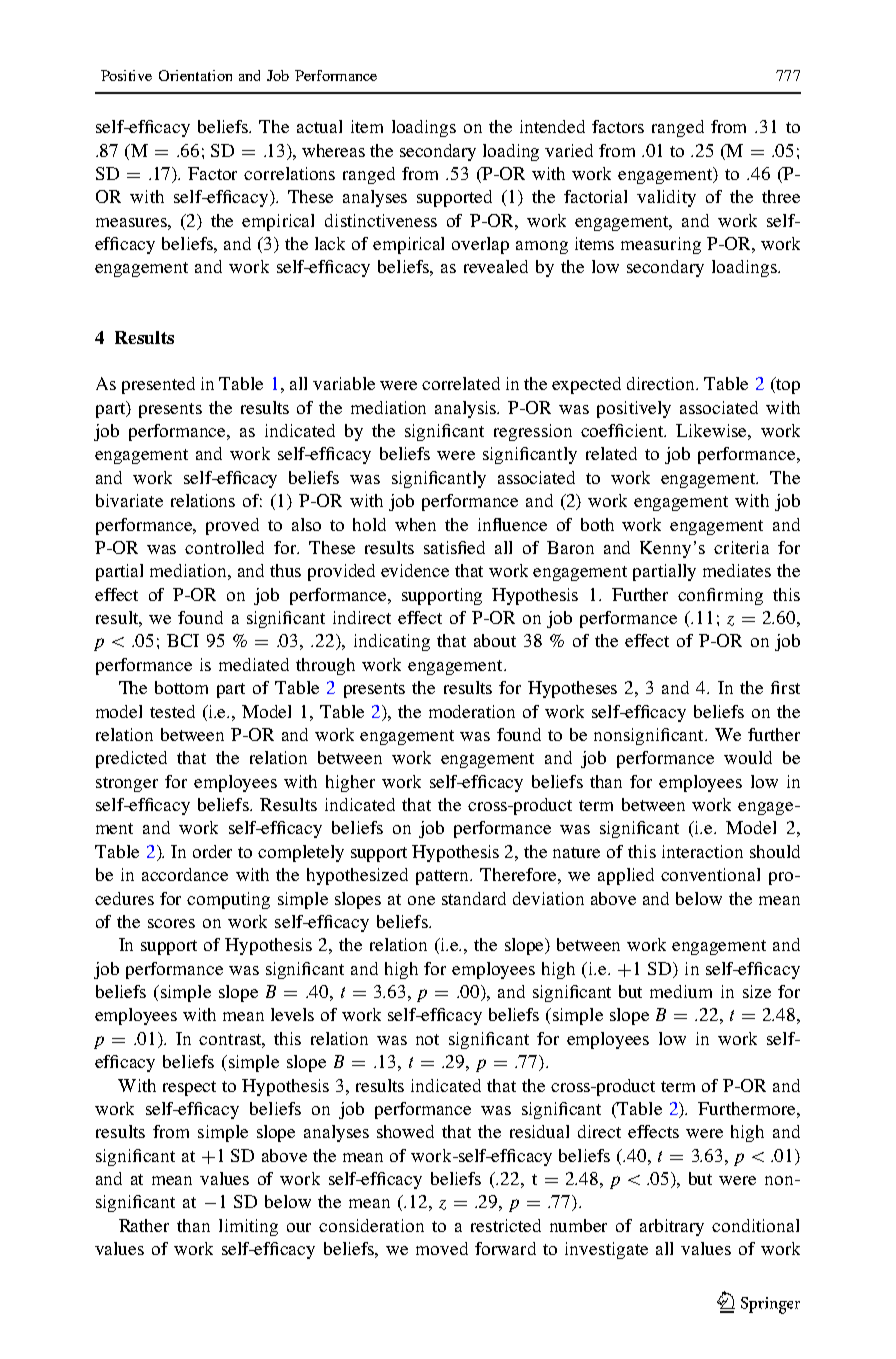 Image resolution: width=896 pixels, height=1359 pixels. Describe the element at coordinates (442, 1248) in the screenshot. I see `moved` at that location.
